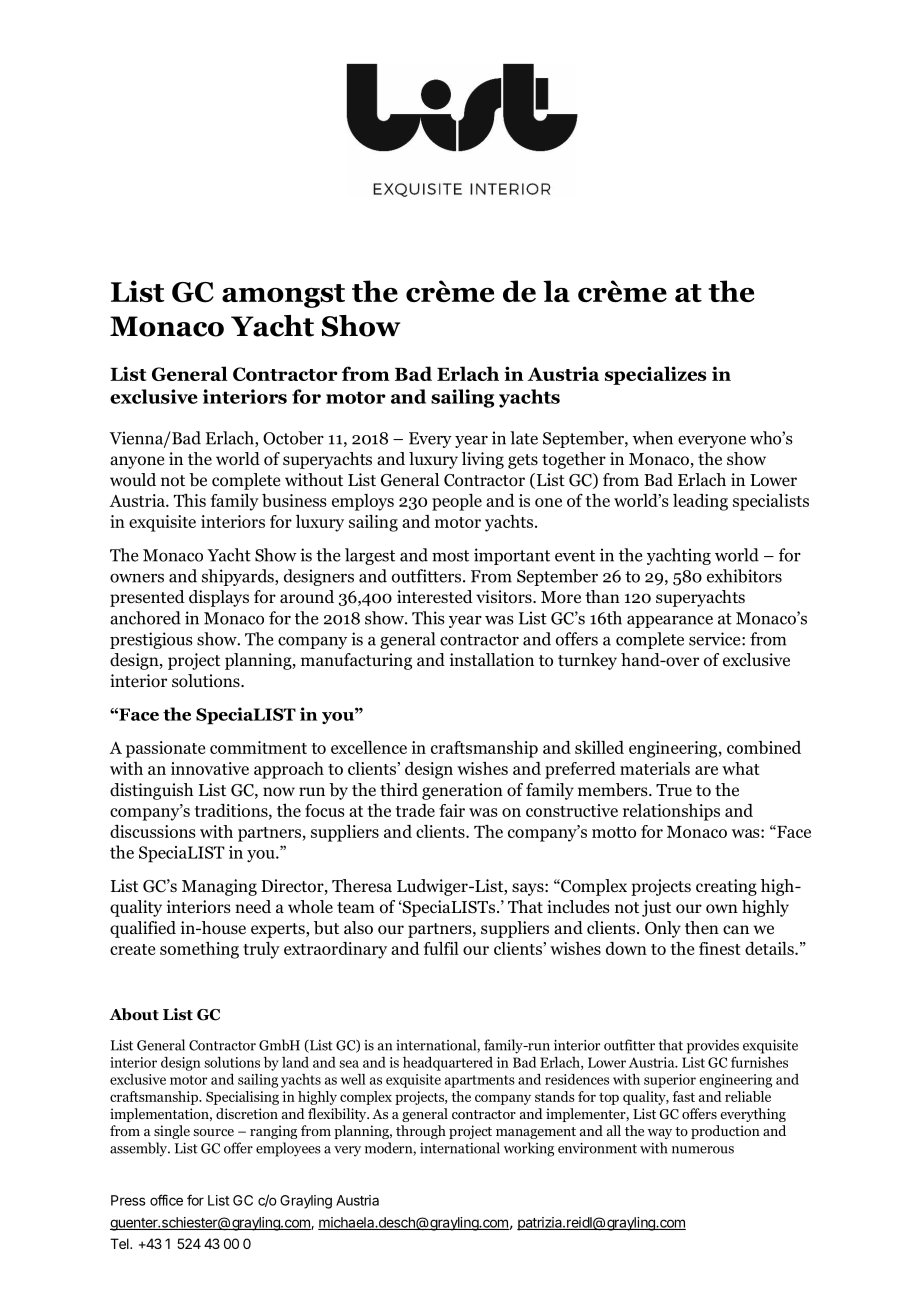 The height and width of the screenshot is (1308, 924). Describe the element at coordinates (524, 438) in the screenshot. I see `late` at that location.
